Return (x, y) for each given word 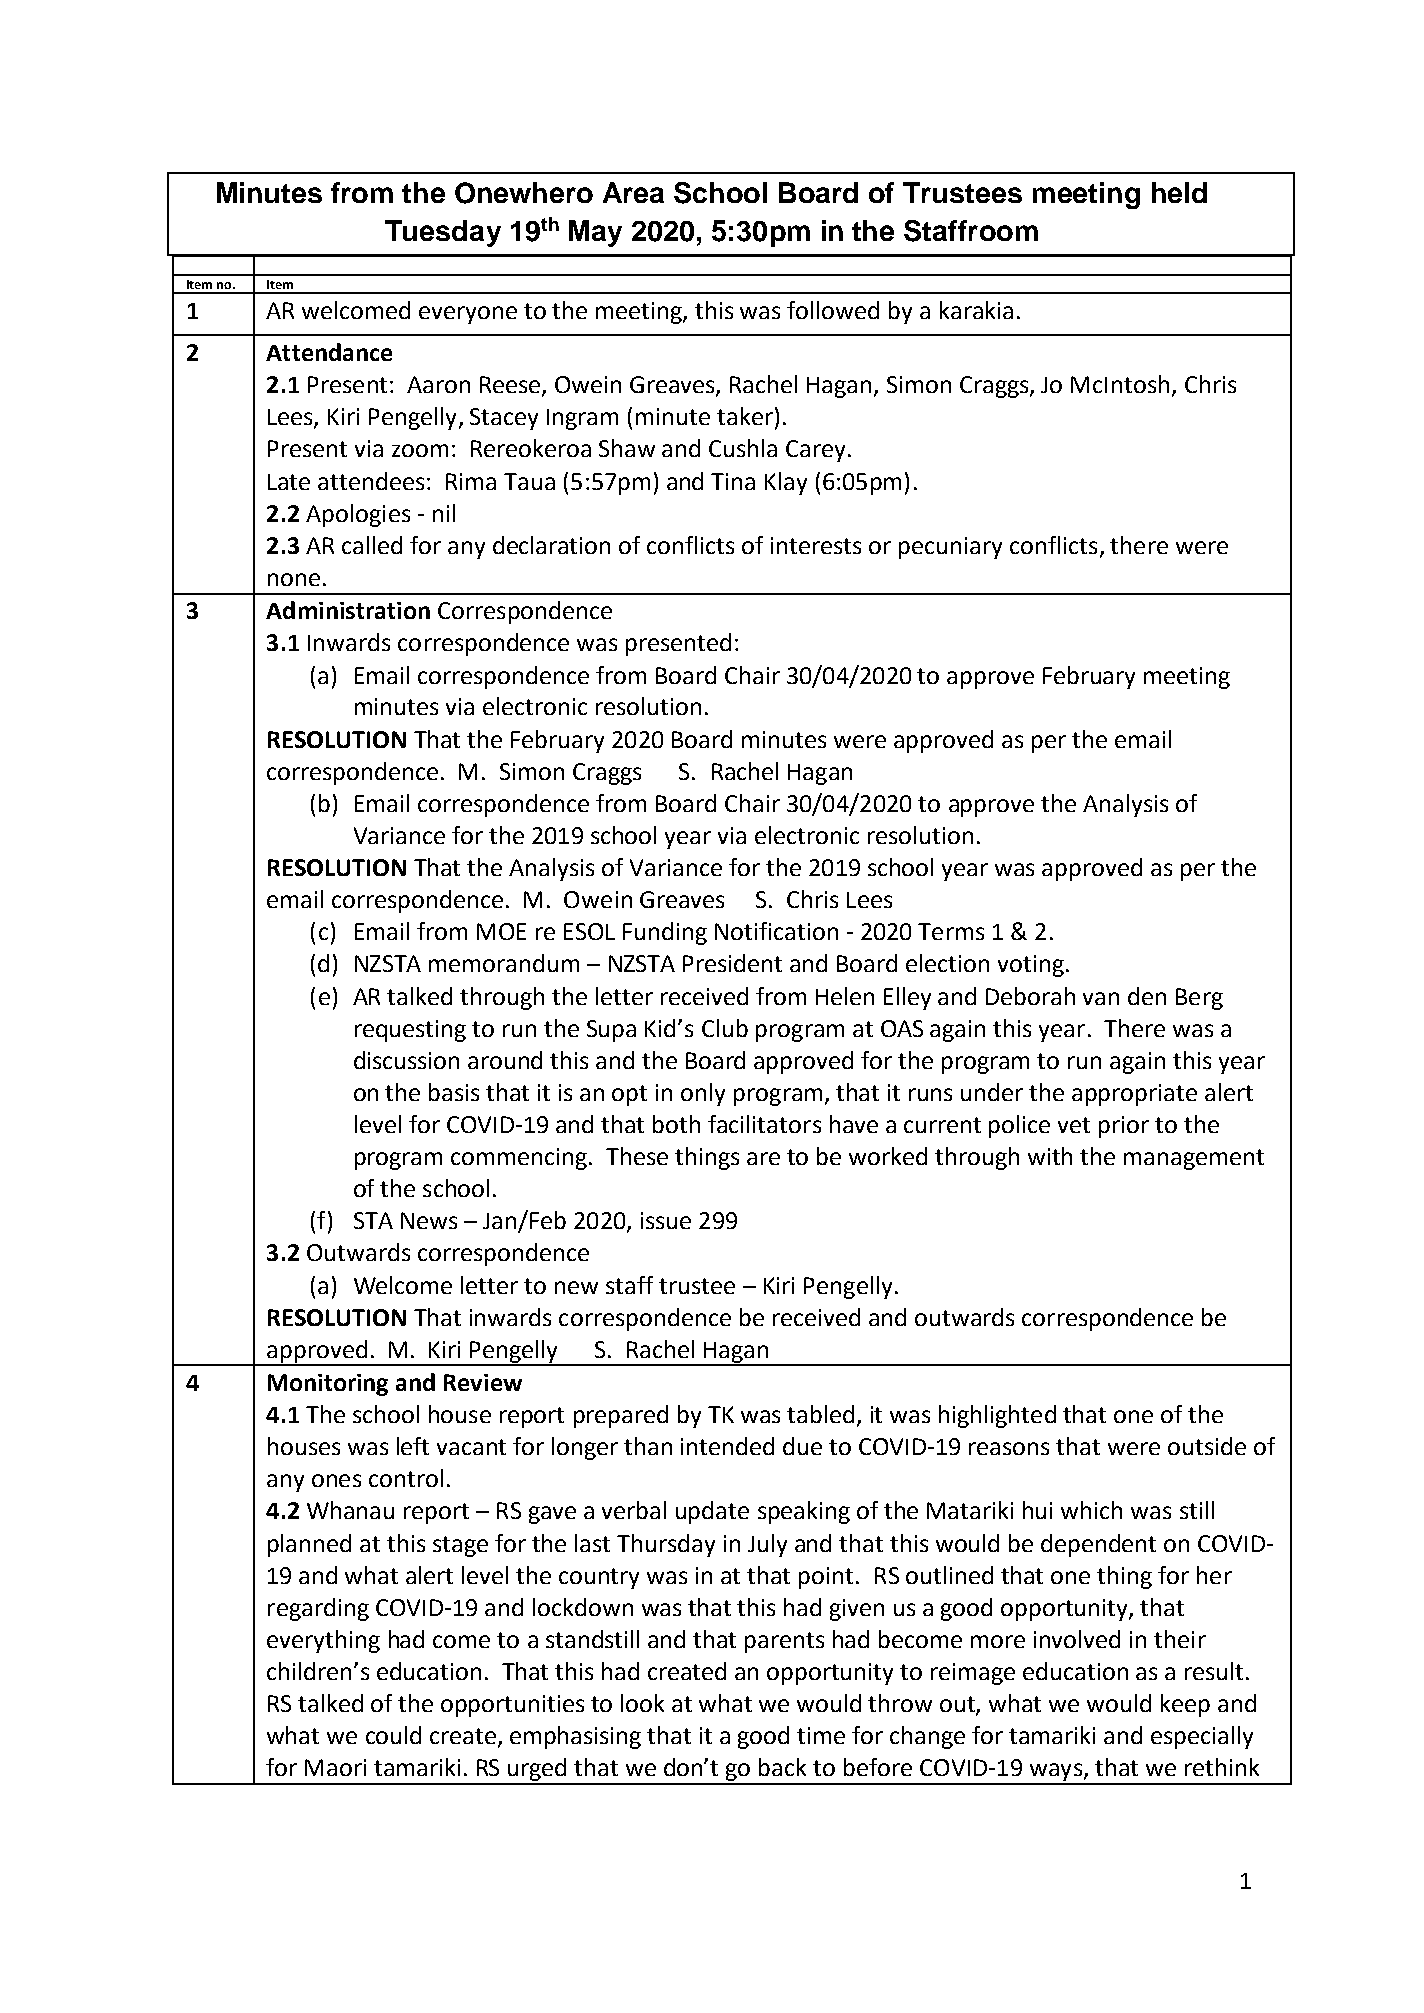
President (732, 963)
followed (833, 310)
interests (816, 545)
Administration (348, 610)
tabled (820, 1414)
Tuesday (443, 233)
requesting (410, 1031)
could (393, 1735)
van (1101, 998)
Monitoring (328, 1385)
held (1179, 192)
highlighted (997, 1416)
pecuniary (950, 548)
